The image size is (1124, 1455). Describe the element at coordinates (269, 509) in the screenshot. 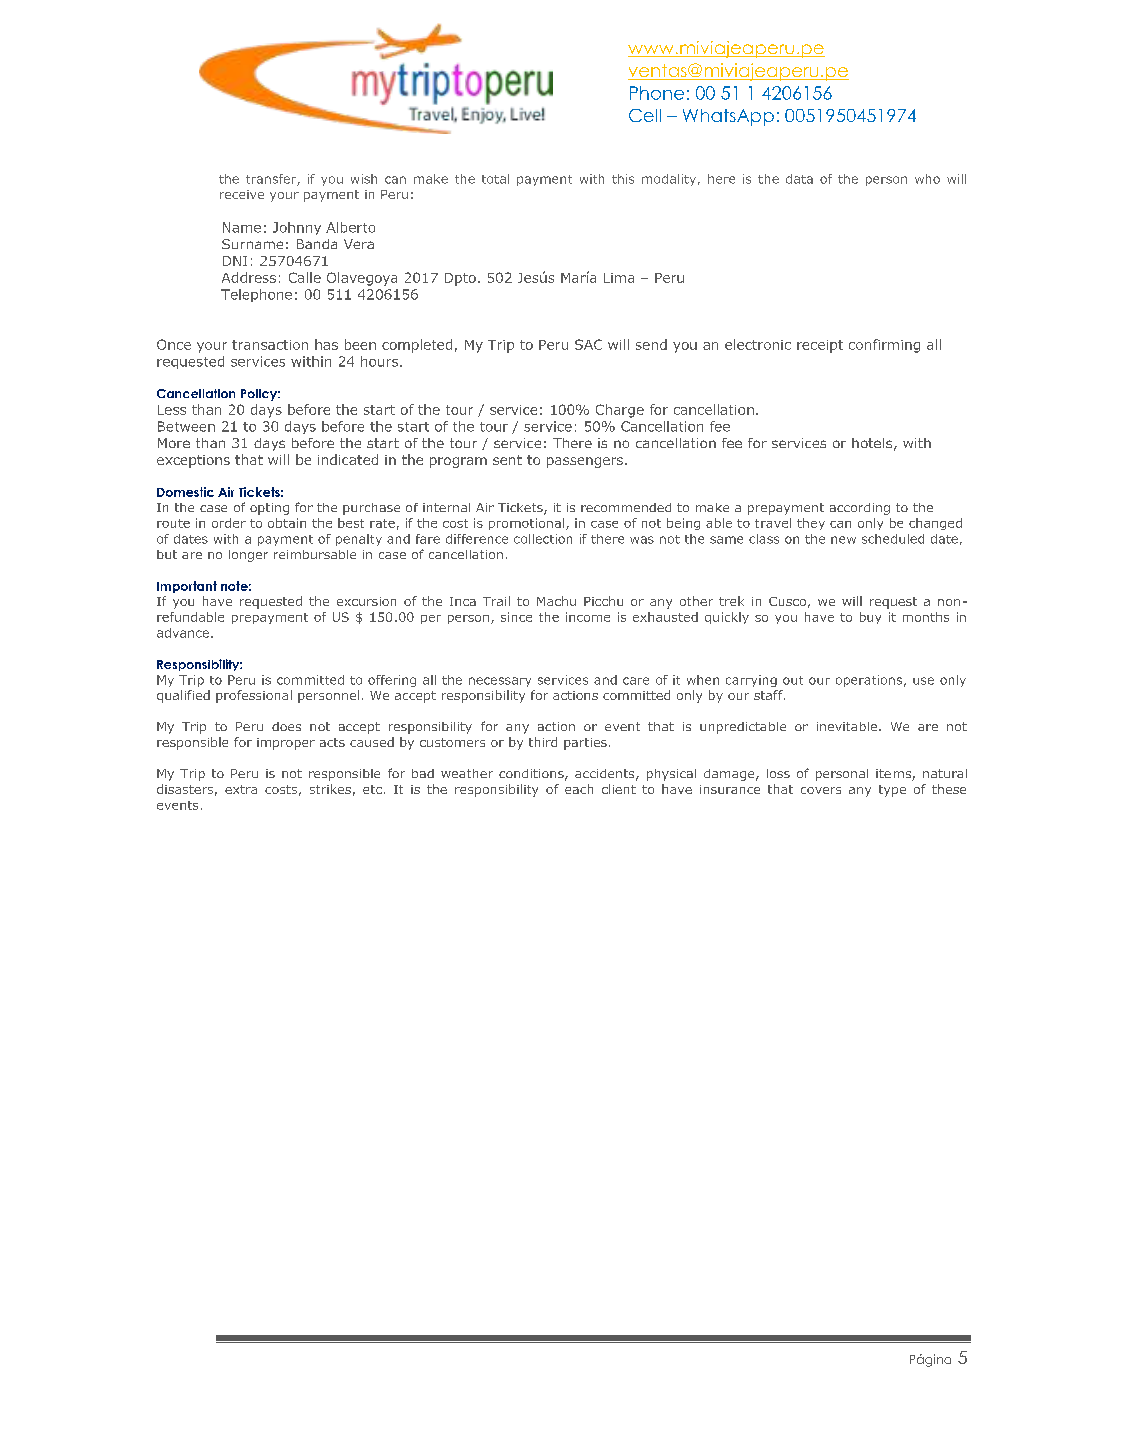

I see `opting` at that location.
